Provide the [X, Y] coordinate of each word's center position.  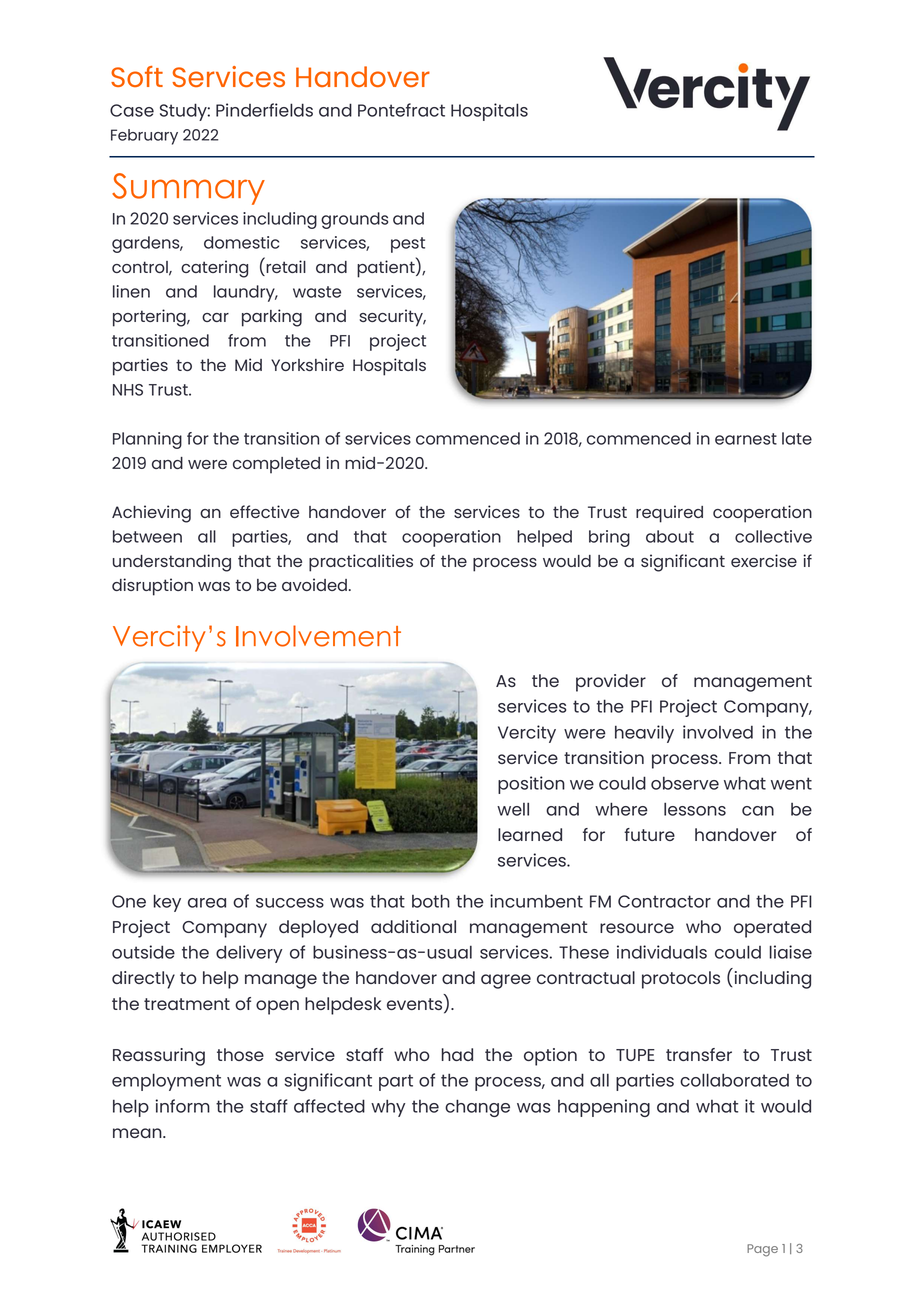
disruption [152, 587]
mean [138, 1133]
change [477, 1108]
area [207, 903]
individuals [662, 952]
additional [413, 926]
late [797, 438]
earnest [746, 439]
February [144, 137]
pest [408, 245]
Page [762, 1250]
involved [718, 732]
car [215, 317]
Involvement [318, 636]
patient [387, 268]
